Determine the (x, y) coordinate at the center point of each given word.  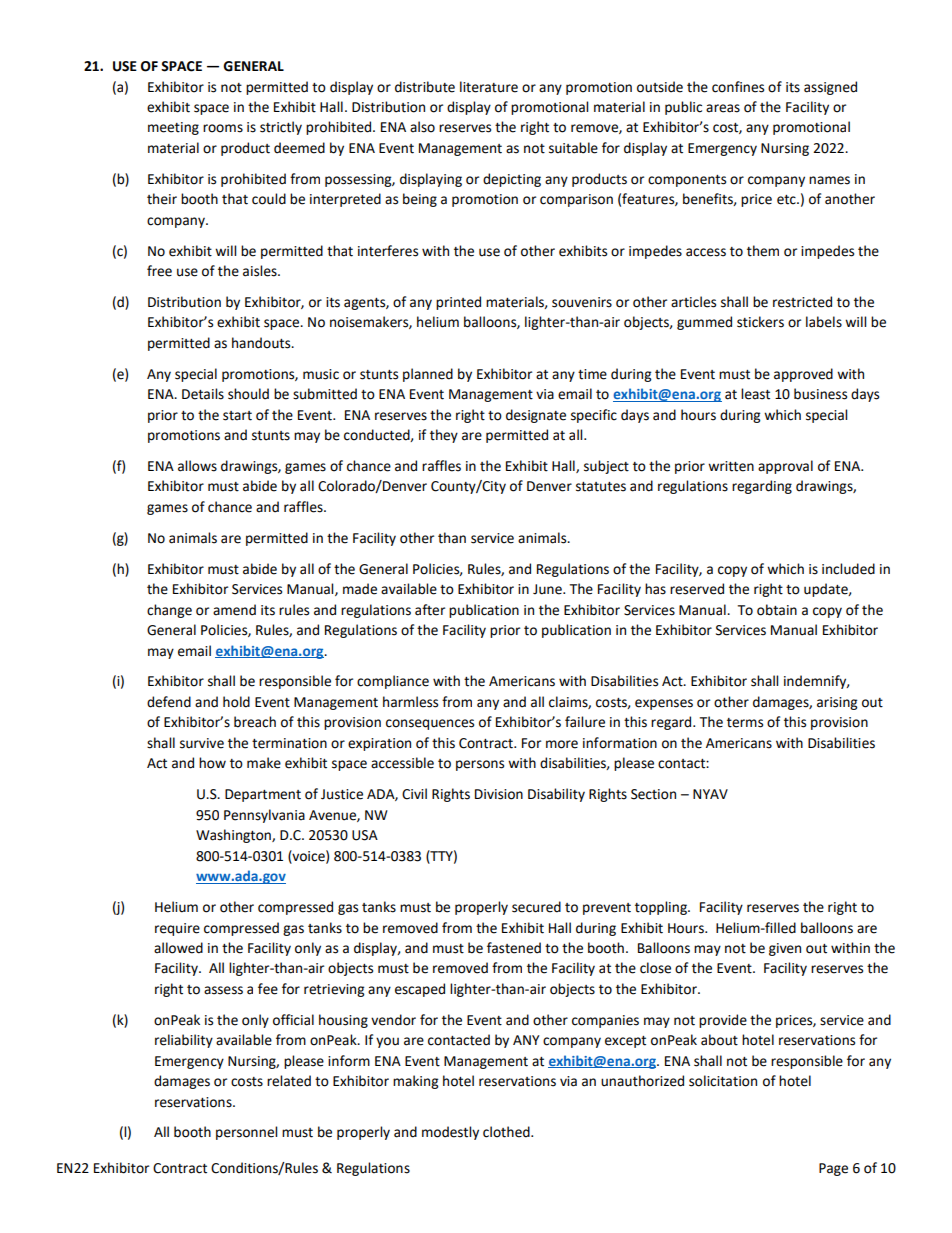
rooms (223, 128)
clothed (507, 1132)
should (248, 394)
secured (536, 907)
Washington (234, 836)
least (755, 394)
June (548, 589)
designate (536, 416)
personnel (246, 1133)
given (785, 949)
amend (234, 610)
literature (489, 87)
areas (723, 108)
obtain (777, 610)
